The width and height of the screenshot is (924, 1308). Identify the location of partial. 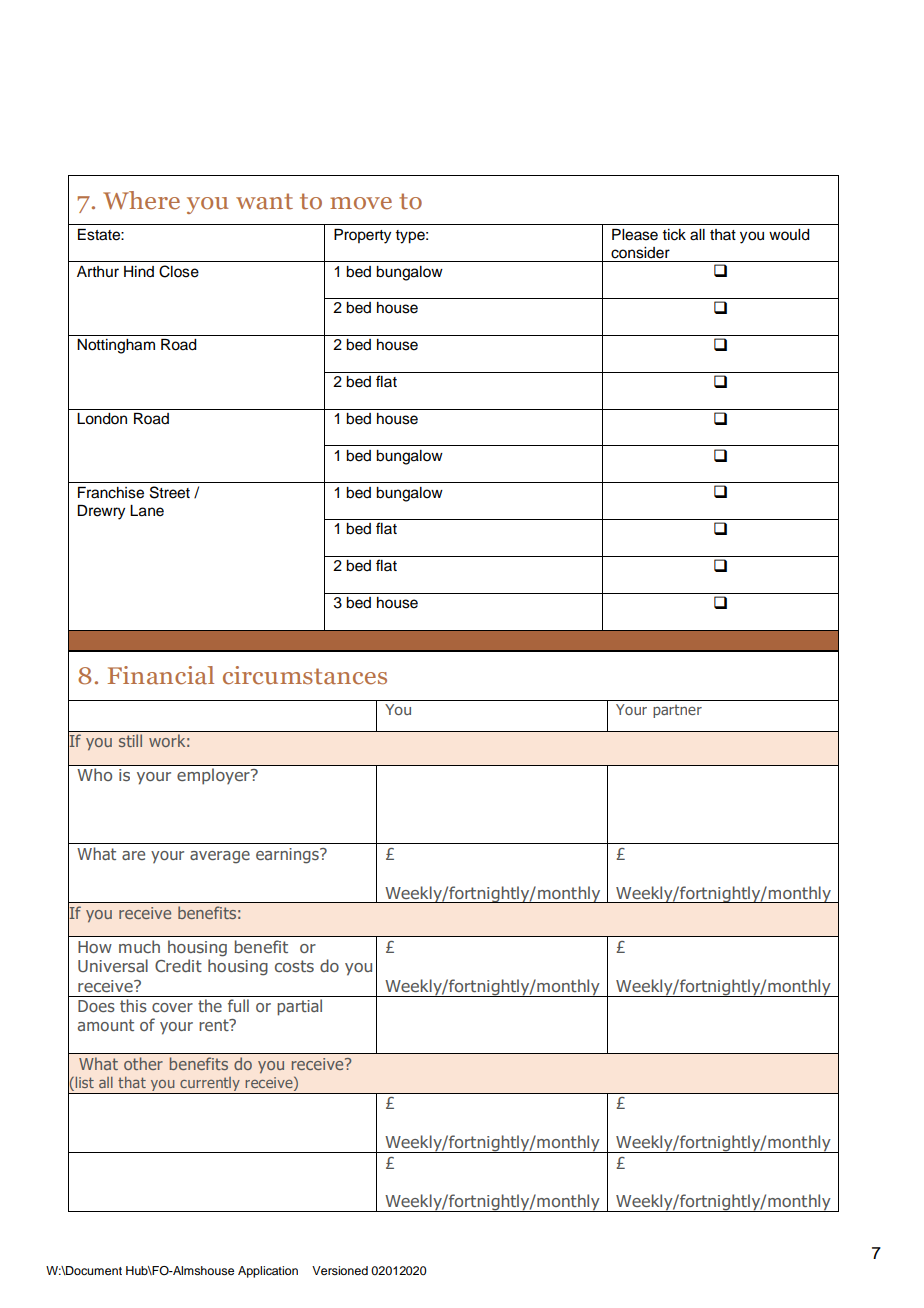
(299, 1007).
